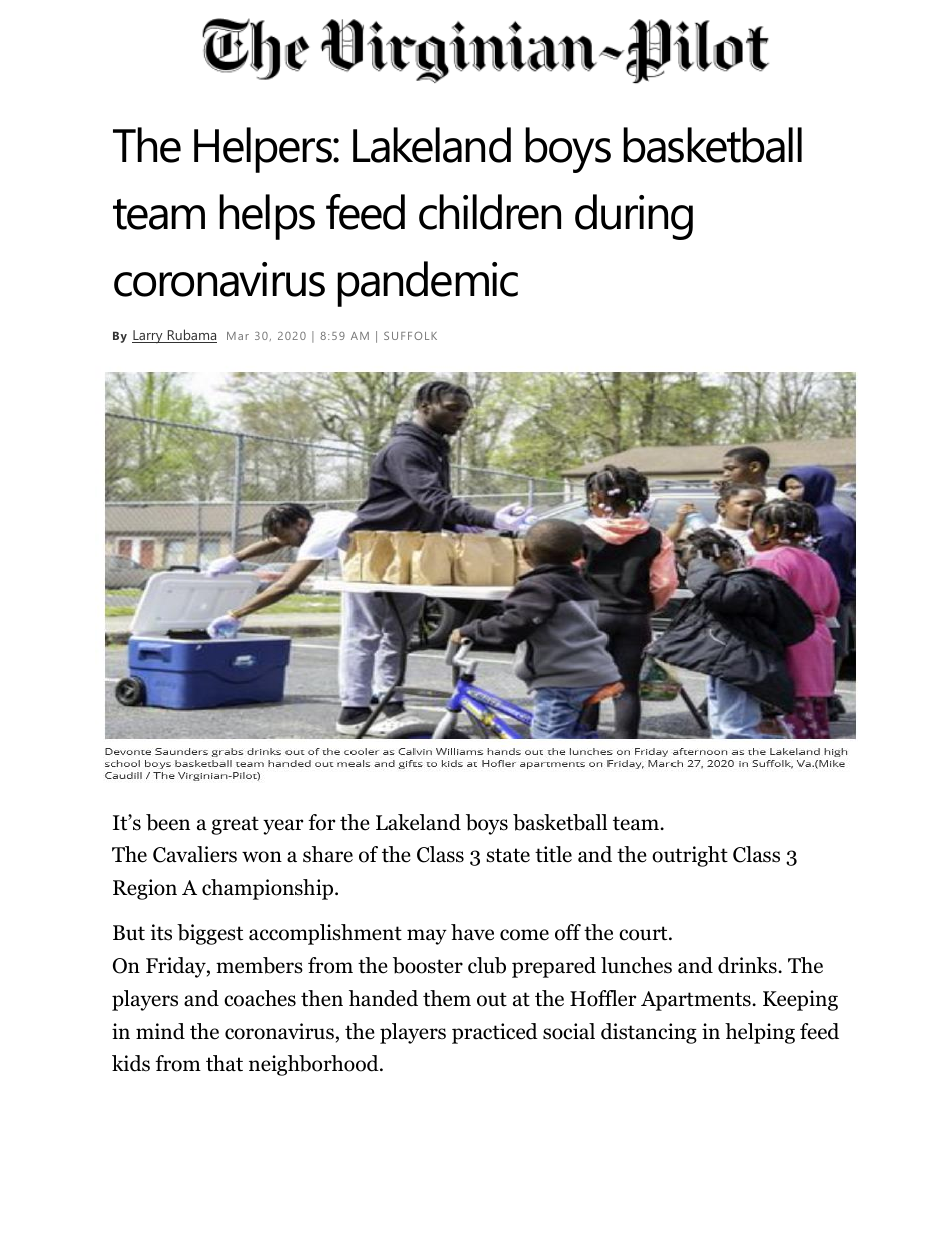  Describe the element at coordinates (168, 822) in the screenshot. I see `been` at that location.
